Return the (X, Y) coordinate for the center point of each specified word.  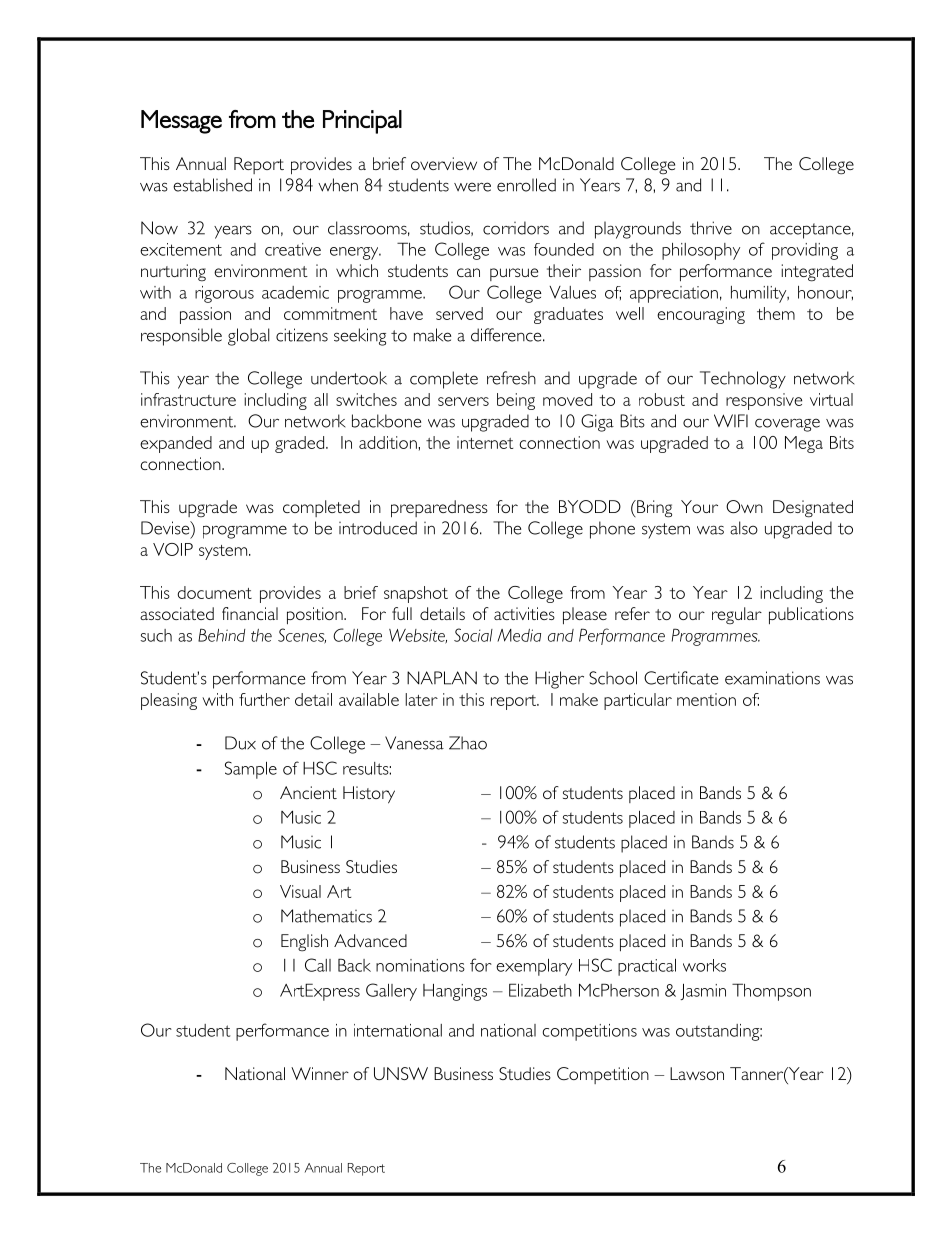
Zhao (468, 743)
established (212, 185)
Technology (743, 380)
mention (706, 699)
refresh (511, 378)
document (214, 592)
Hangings (455, 992)
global (249, 337)
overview (444, 163)
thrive (711, 228)
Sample (251, 770)
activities (524, 613)
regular (737, 616)
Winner (320, 1073)
